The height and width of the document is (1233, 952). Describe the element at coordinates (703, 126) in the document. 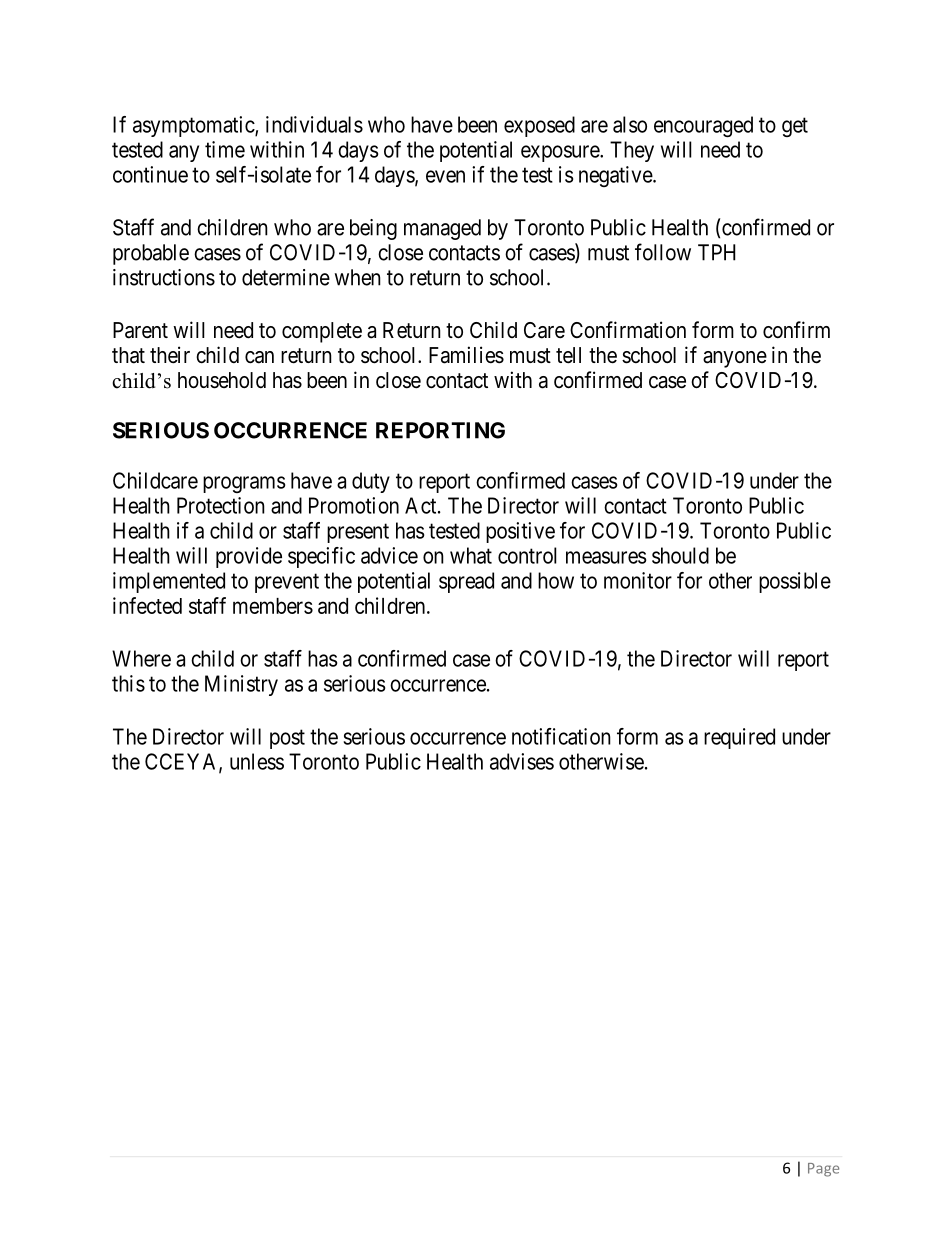

I see `encouraged` at that location.
